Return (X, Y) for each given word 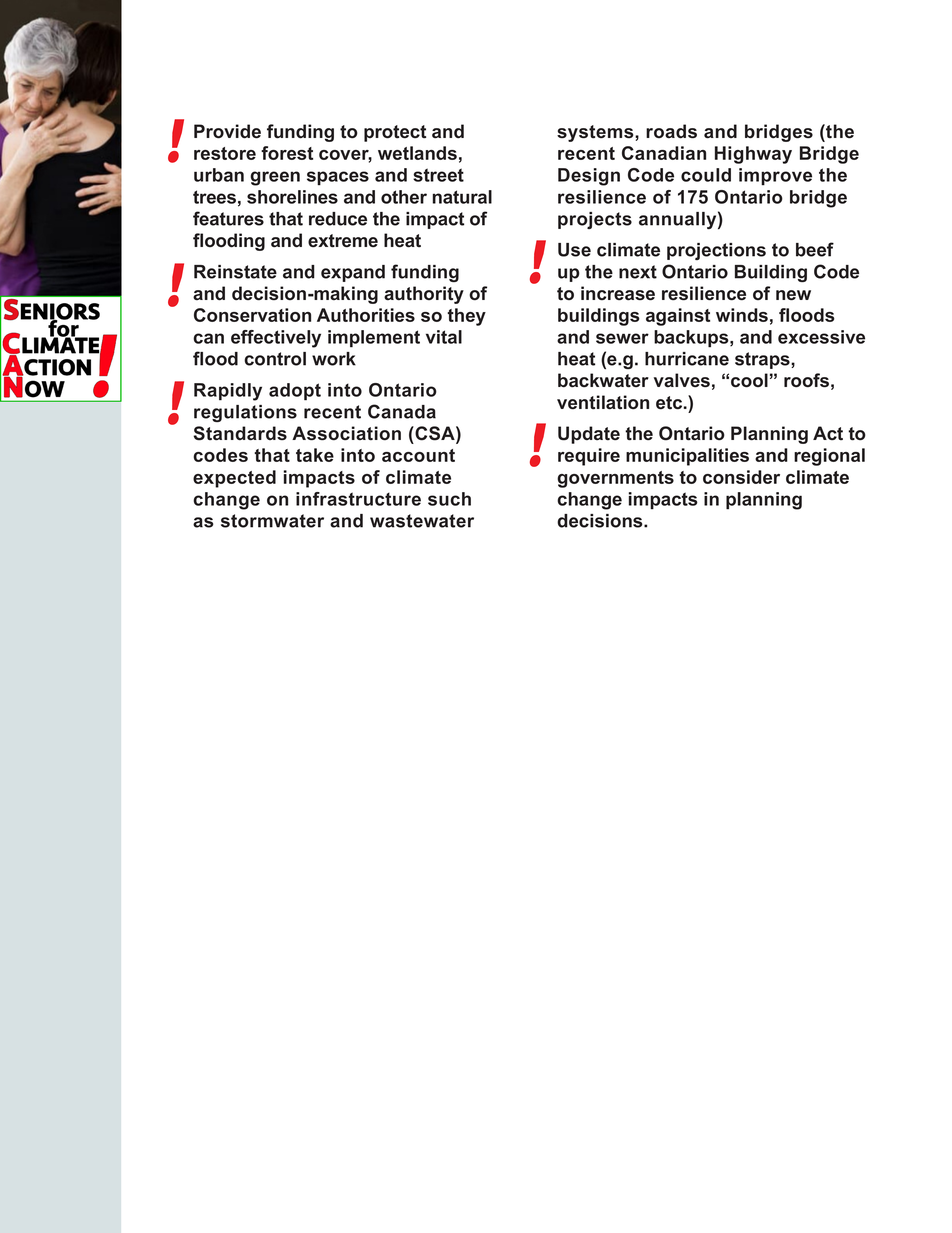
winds (742, 315)
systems (596, 133)
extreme (343, 241)
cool (749, 380)
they (466, 317)
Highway (753, 155)
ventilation (603, 402)
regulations (245, 413)
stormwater (272, 521)
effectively (276, 339)
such (449, 499)
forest (287, 153)
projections (716, 251)
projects (595, 220)
